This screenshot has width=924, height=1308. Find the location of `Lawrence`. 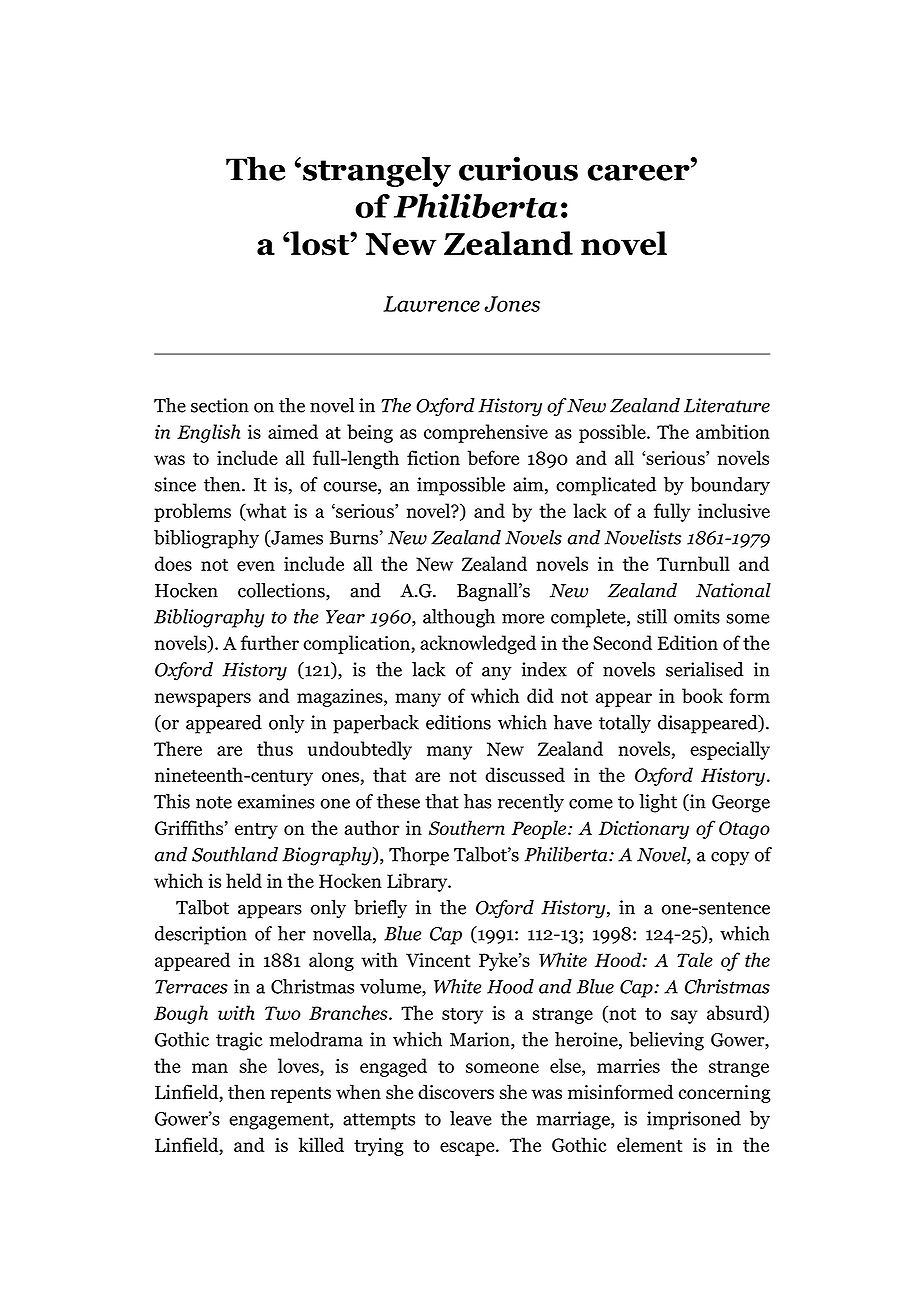

Lawrence is located at coordinates (431, 304).
